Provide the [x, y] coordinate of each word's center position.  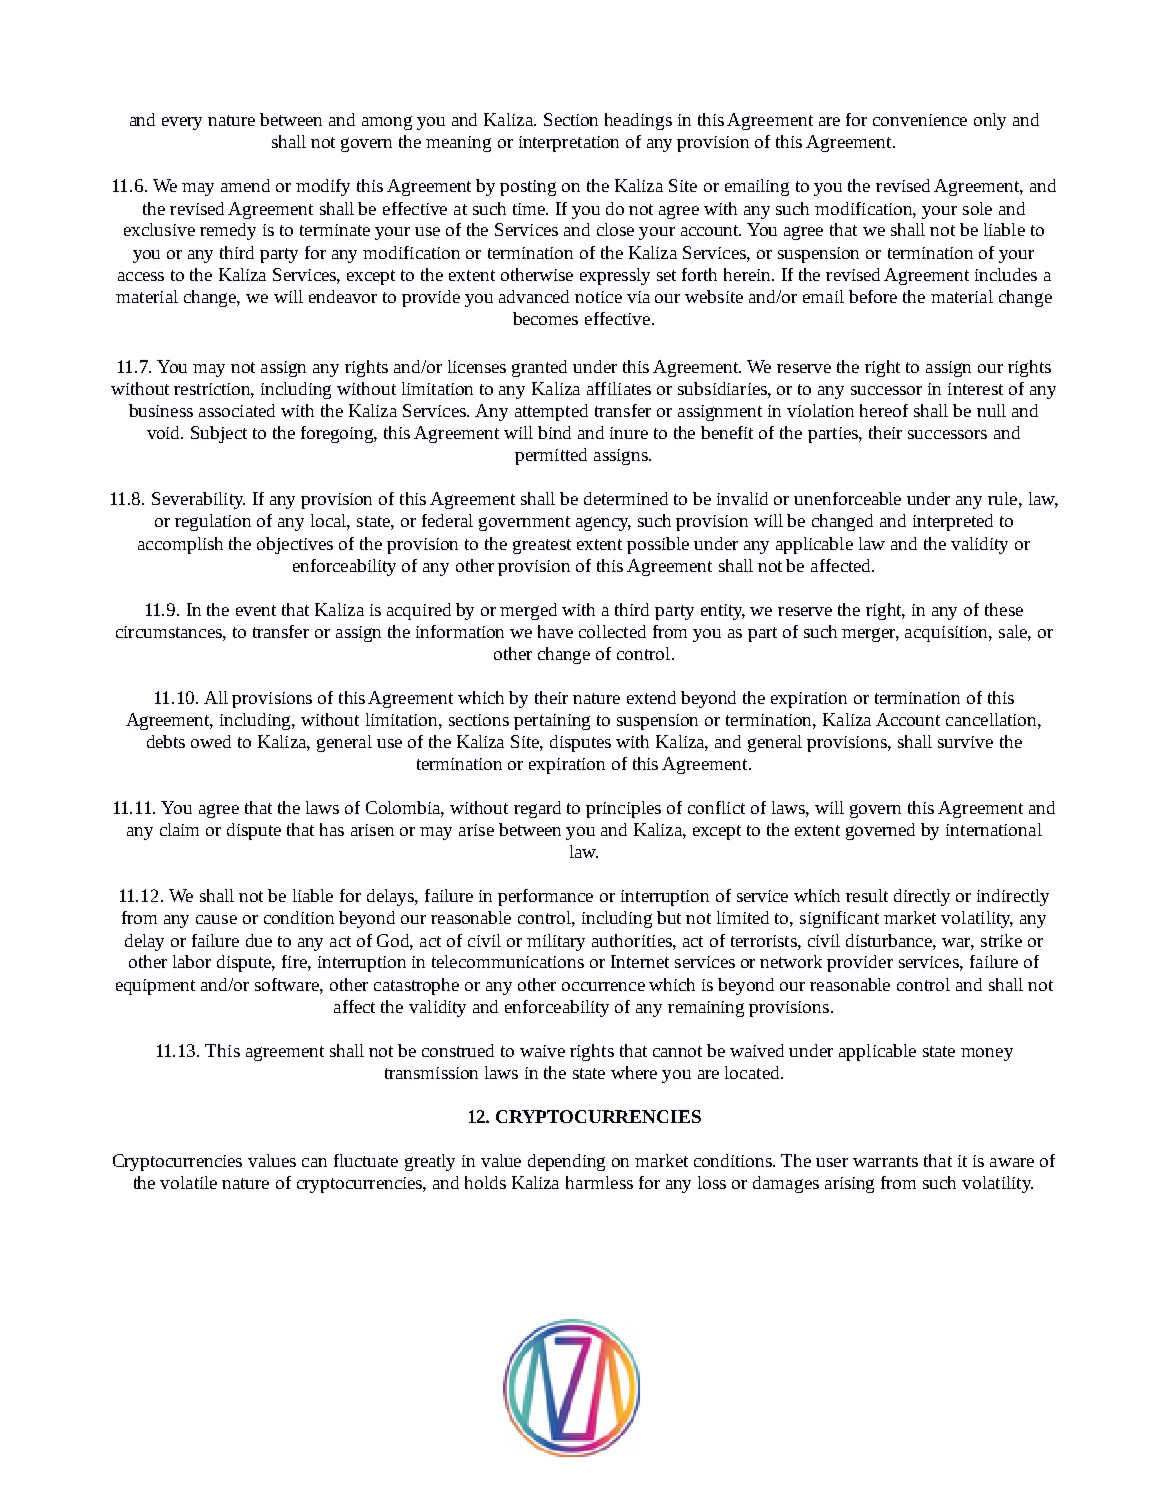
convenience [920, 120]
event [256, 610]
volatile [188, 1182]
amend [245, 185]
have [555, 631]
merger [870, 635]
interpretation [569, 144]
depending [566, 1162]
